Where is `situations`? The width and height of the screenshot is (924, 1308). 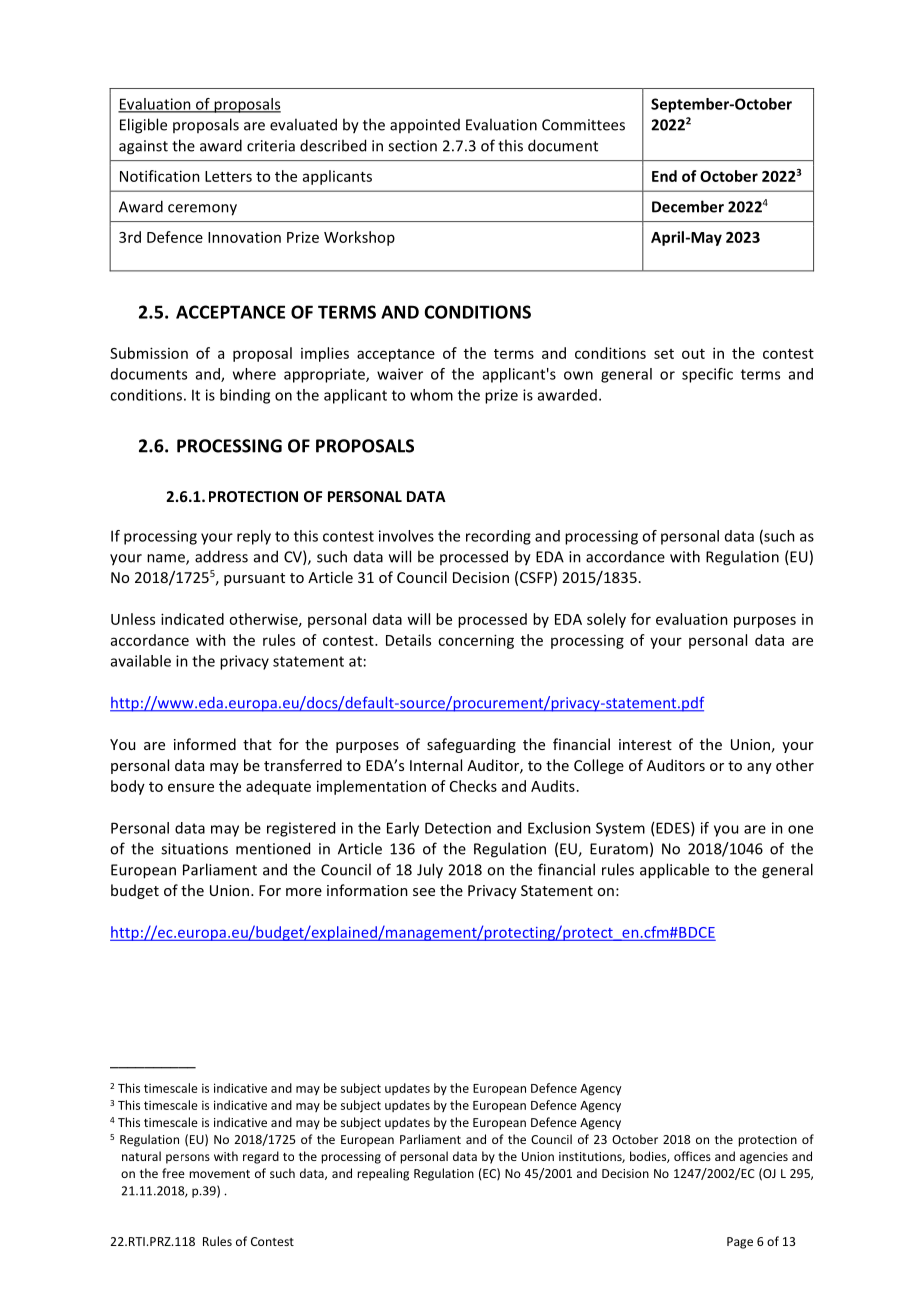
situations is located at coordinates (194, 849).
